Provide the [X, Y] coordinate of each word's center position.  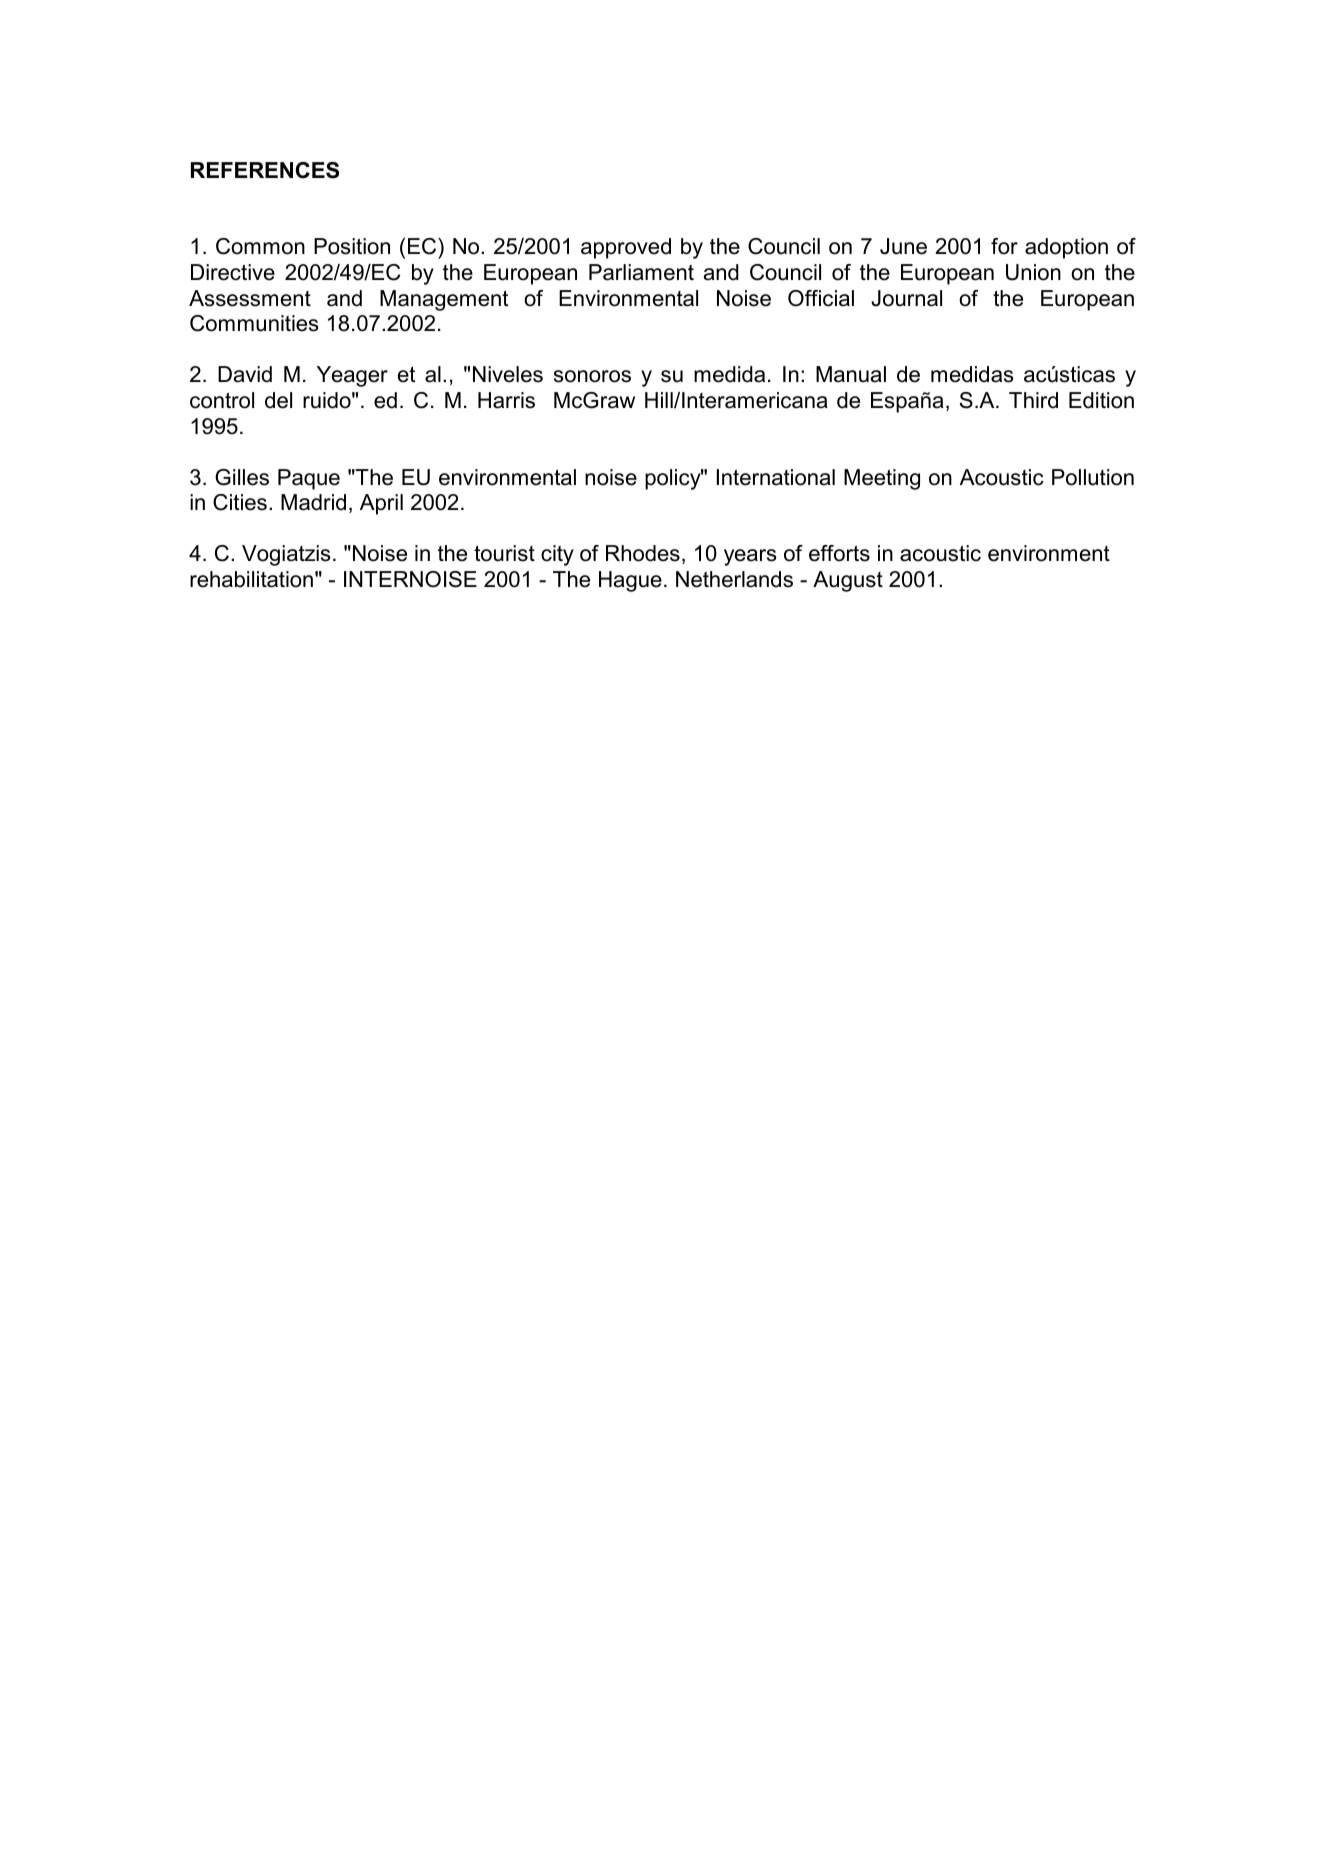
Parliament [641, 272]
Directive [233, 272]
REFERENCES [265, 170]
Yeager [352, 376]
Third [1033, 400]
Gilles [242, 477]
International [776, 477]
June [903, 246]
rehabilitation [251, 579]
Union [1033, 272]
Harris [506, 400]
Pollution [1093, 477]
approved [626, 248]
